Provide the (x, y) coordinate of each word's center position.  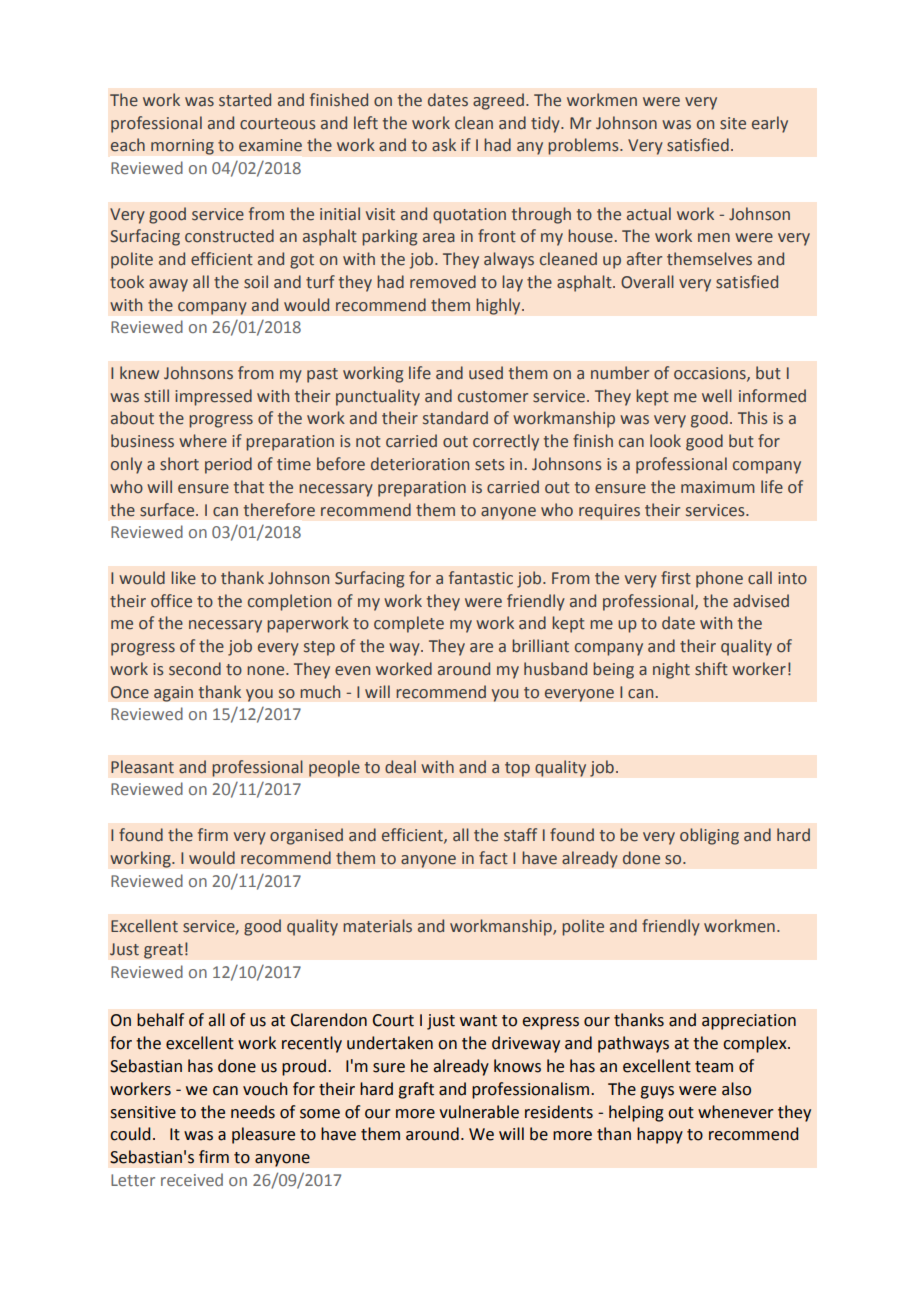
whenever (736, 1112)
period (228, 465)
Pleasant (142, 767)
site (733, 123)
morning (182, 147)
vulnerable (479, 1112)
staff (520, 835)
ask (444, 145)
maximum (718, 487)
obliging (709, 836)
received (192, 1179)
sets (490, 465)
